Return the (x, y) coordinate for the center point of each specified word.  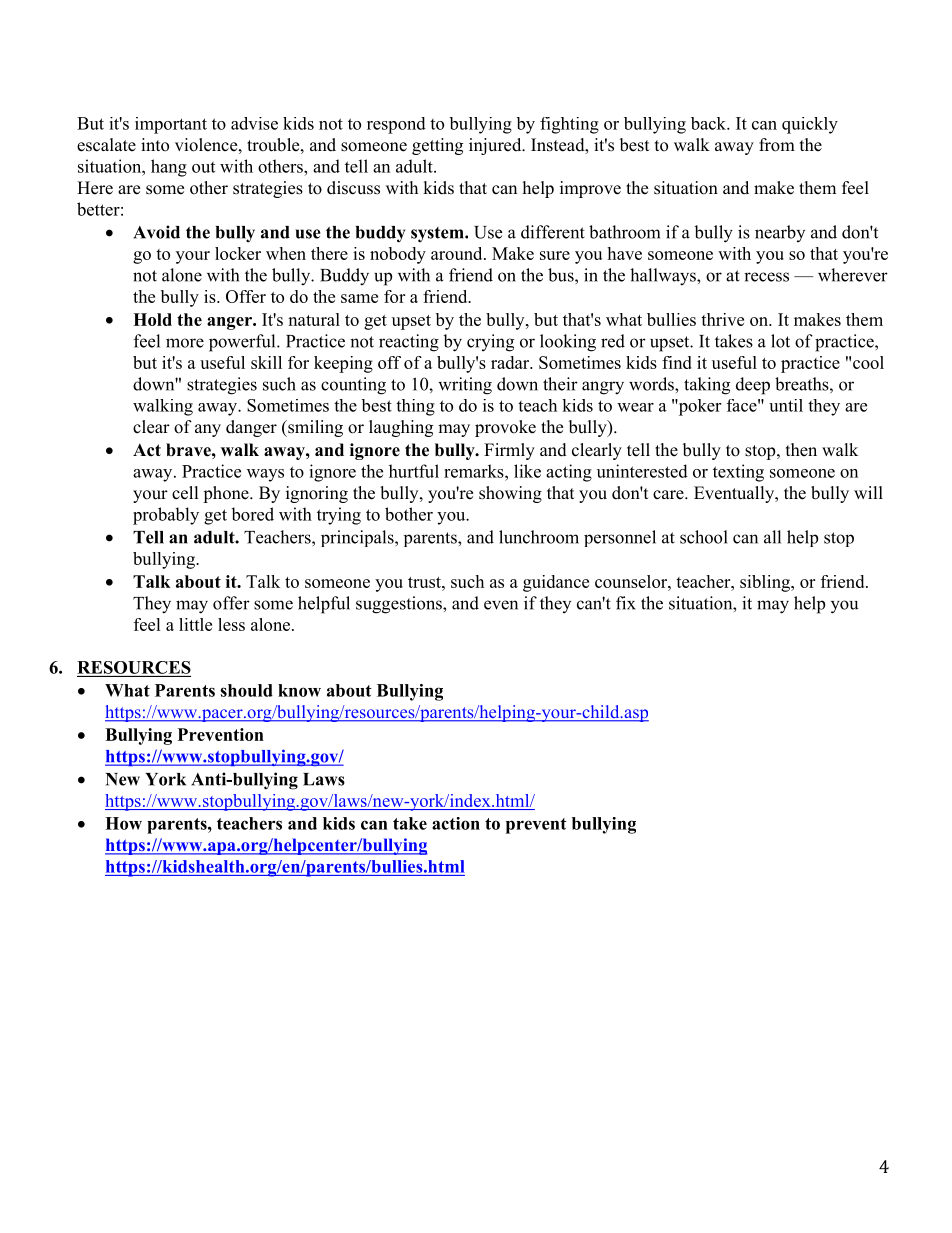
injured (496, 146)
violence (206, 145)
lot (780, 341)
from (777, 145)
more (185, 343)
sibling (766, 583)
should (246, 690)
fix (626, 603)
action (456, 823)
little (195, 624)
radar (511, 362)
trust (425, 582)
